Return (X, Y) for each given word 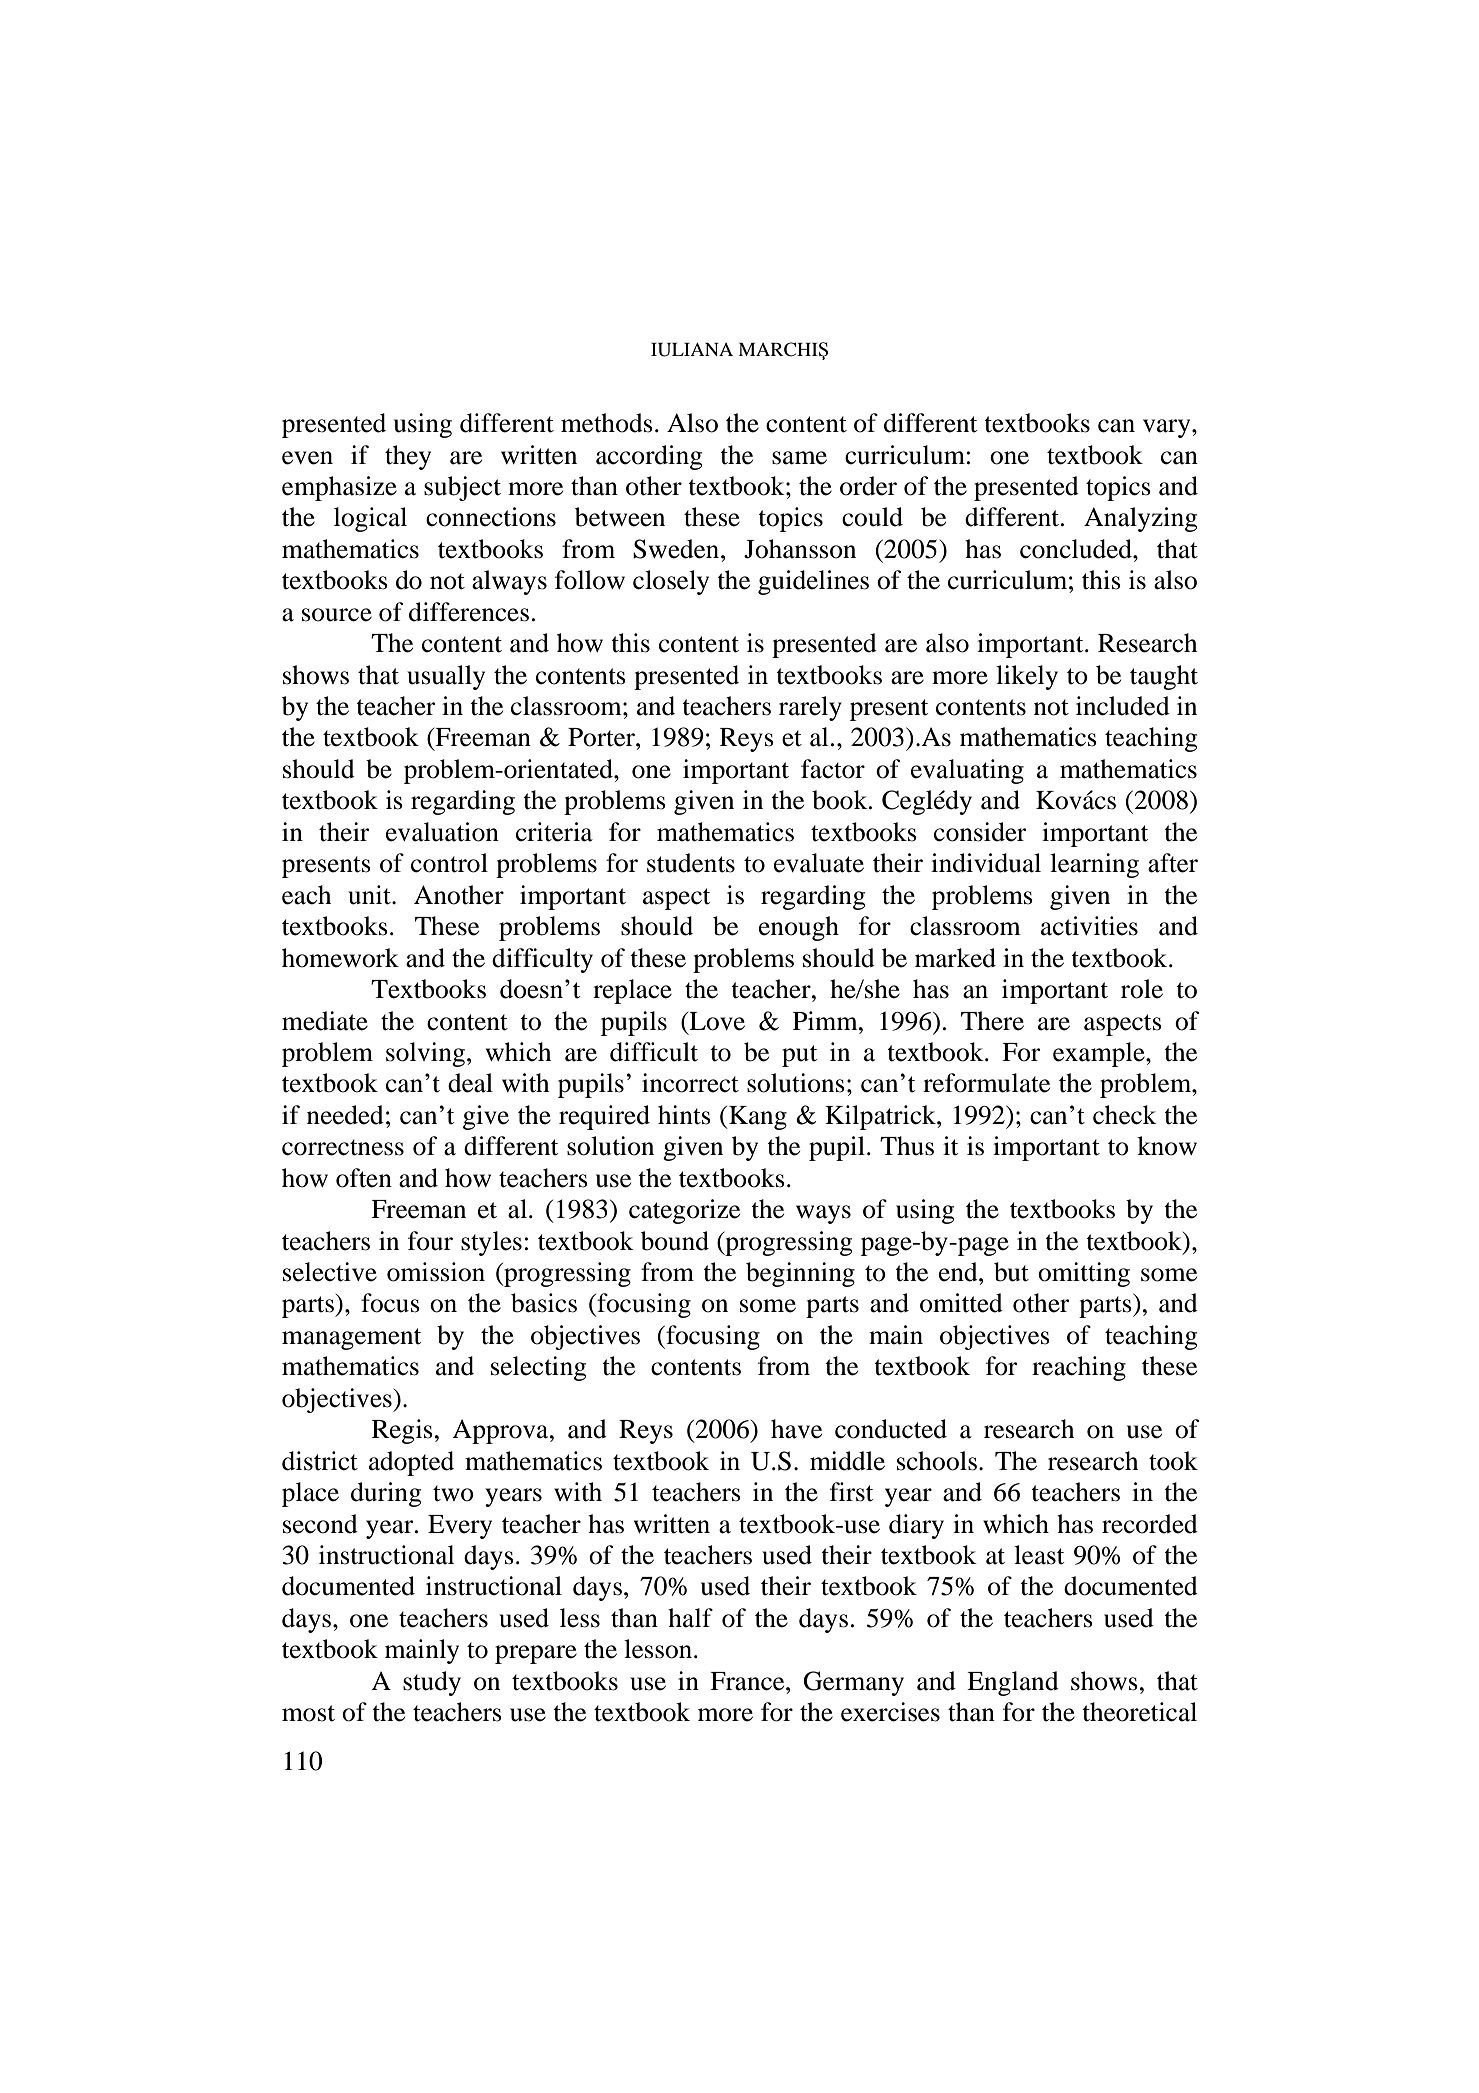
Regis (402, 1431)
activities (1089, 926)
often (364, 1178)
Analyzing (1140, 519)
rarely (810, 708)
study (432, 1683)
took (1173, 1461)
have (796, 1429)
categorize (684, 1211)
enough (799, 928)
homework (340, 958)
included (1123, 706)
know (1167, 1146)
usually (446, 677)
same (799, 458)
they (408, 457)
